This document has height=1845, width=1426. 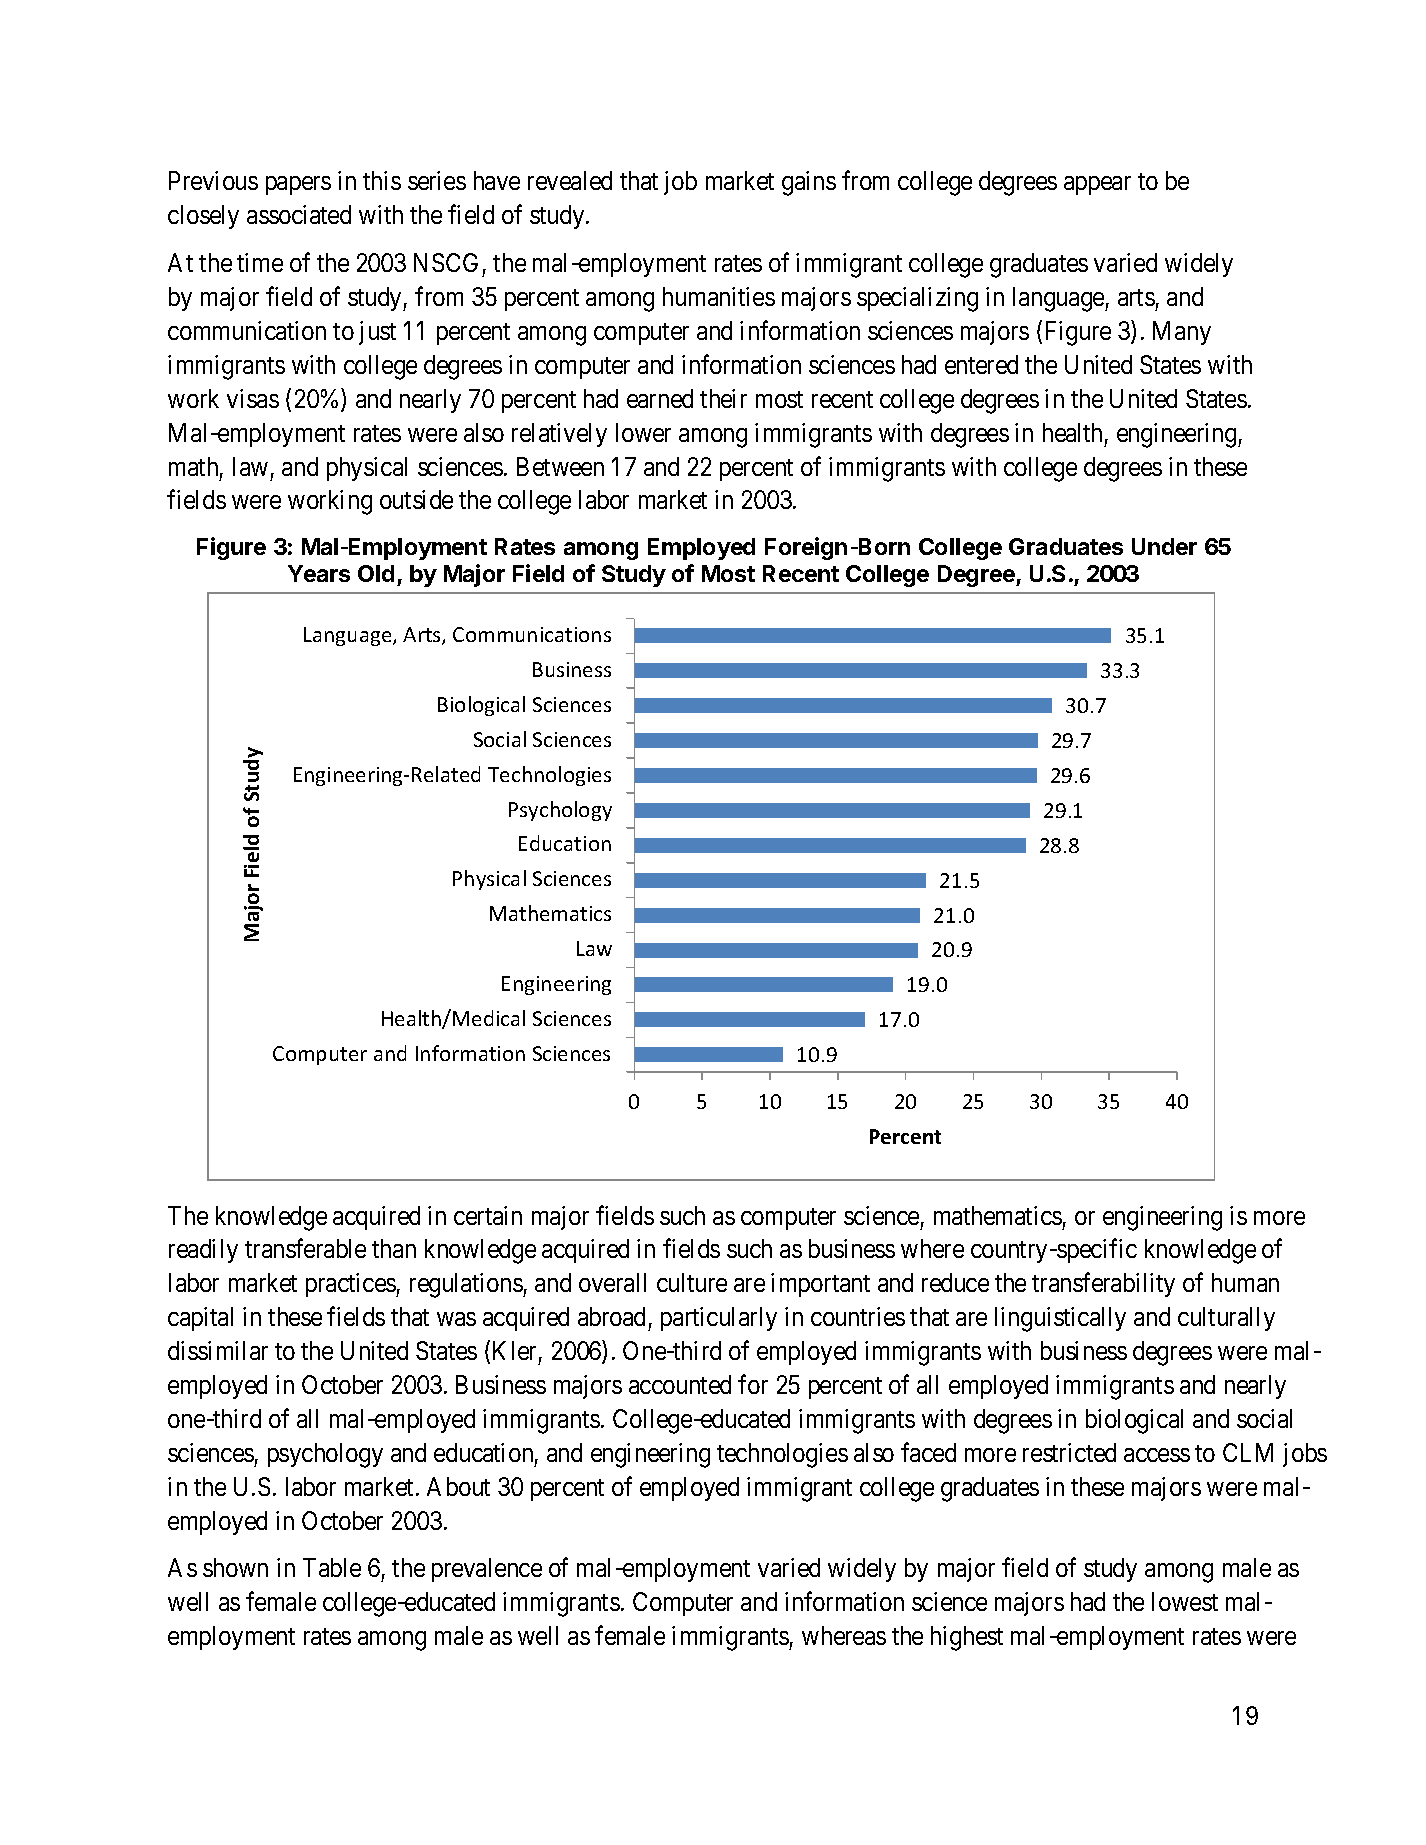 What do you see at coordinates (299, 214) in the document?
I see `associated` at bounding box center [299, 214].
